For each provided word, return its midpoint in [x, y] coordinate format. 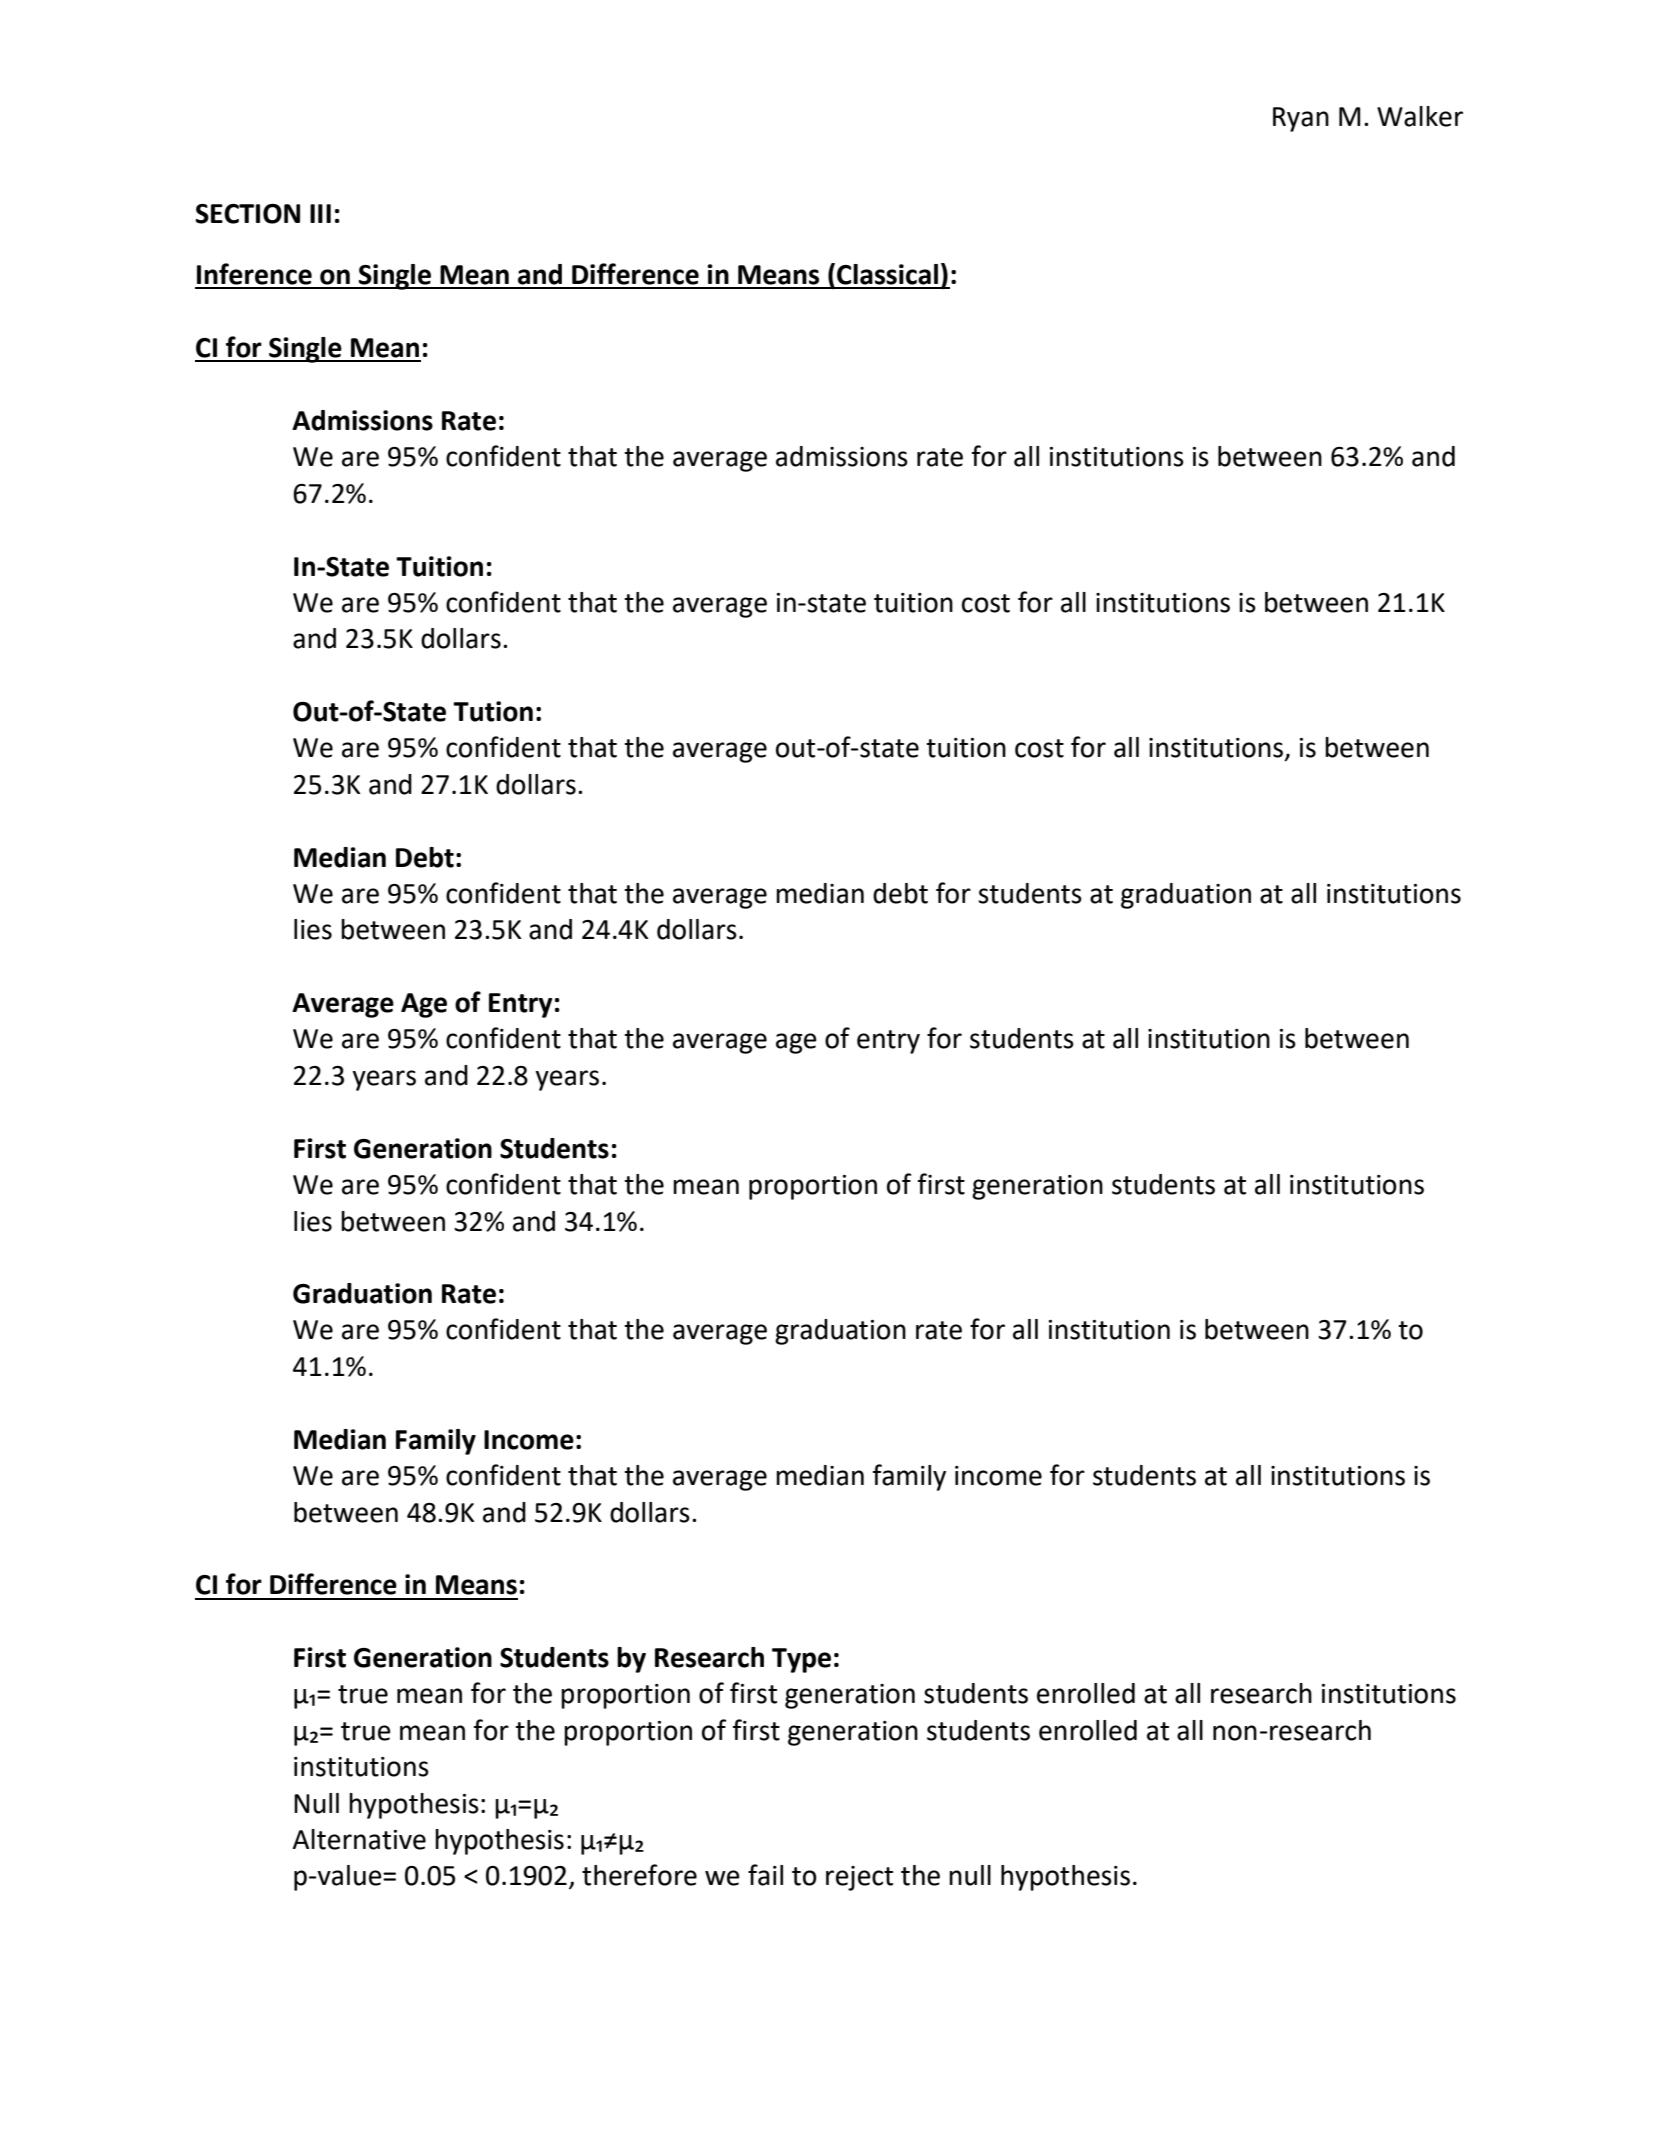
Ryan [1301, 119]
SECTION [248, 214]
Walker [1420, 116]
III [320, 213]
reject [859, 1878]
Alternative [359, 1839]
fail [765, 1875]
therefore [639, 1875]
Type [801, 1660]
